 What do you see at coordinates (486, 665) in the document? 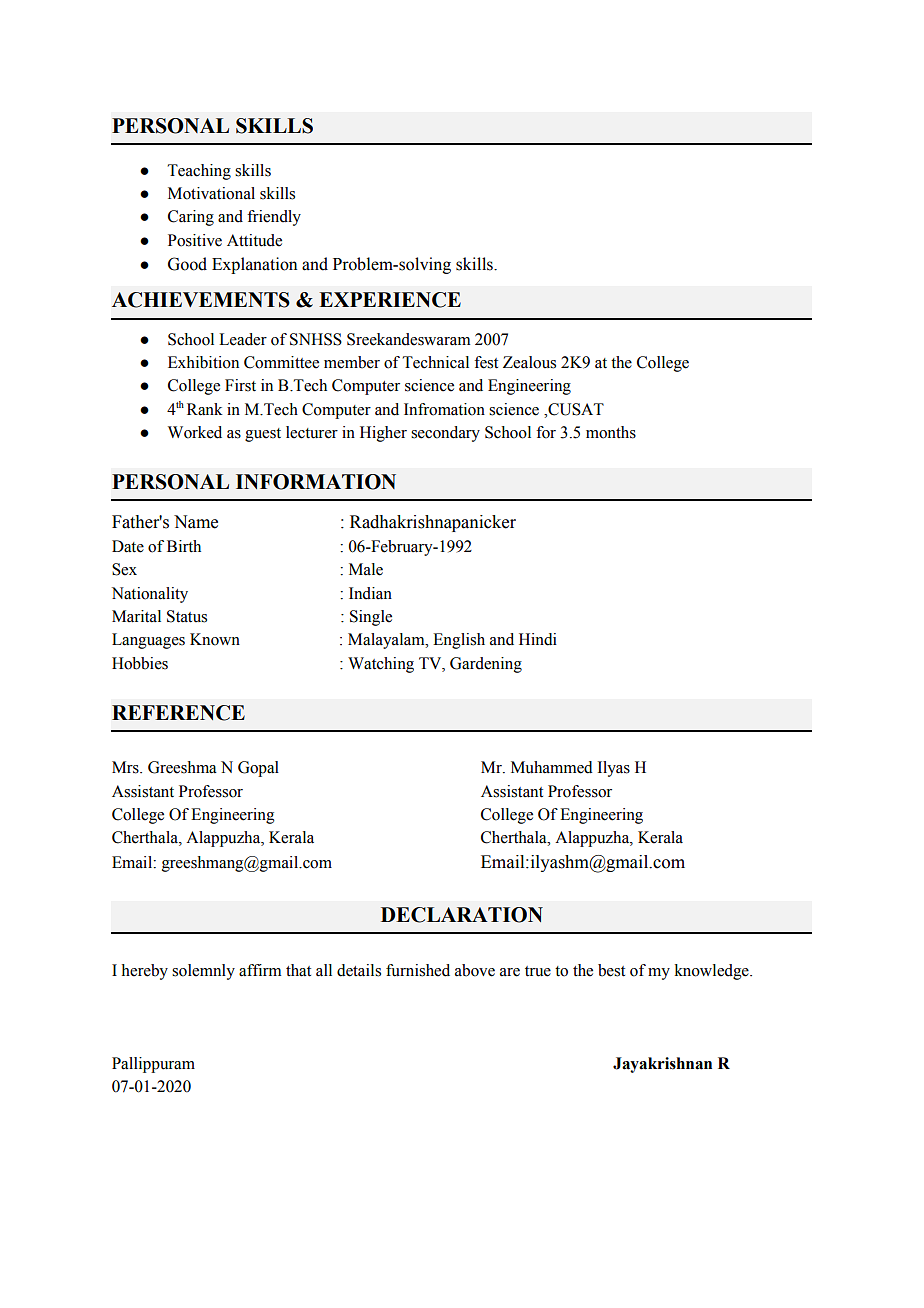
I see `Gardening` at bounding box center [486, 665].
